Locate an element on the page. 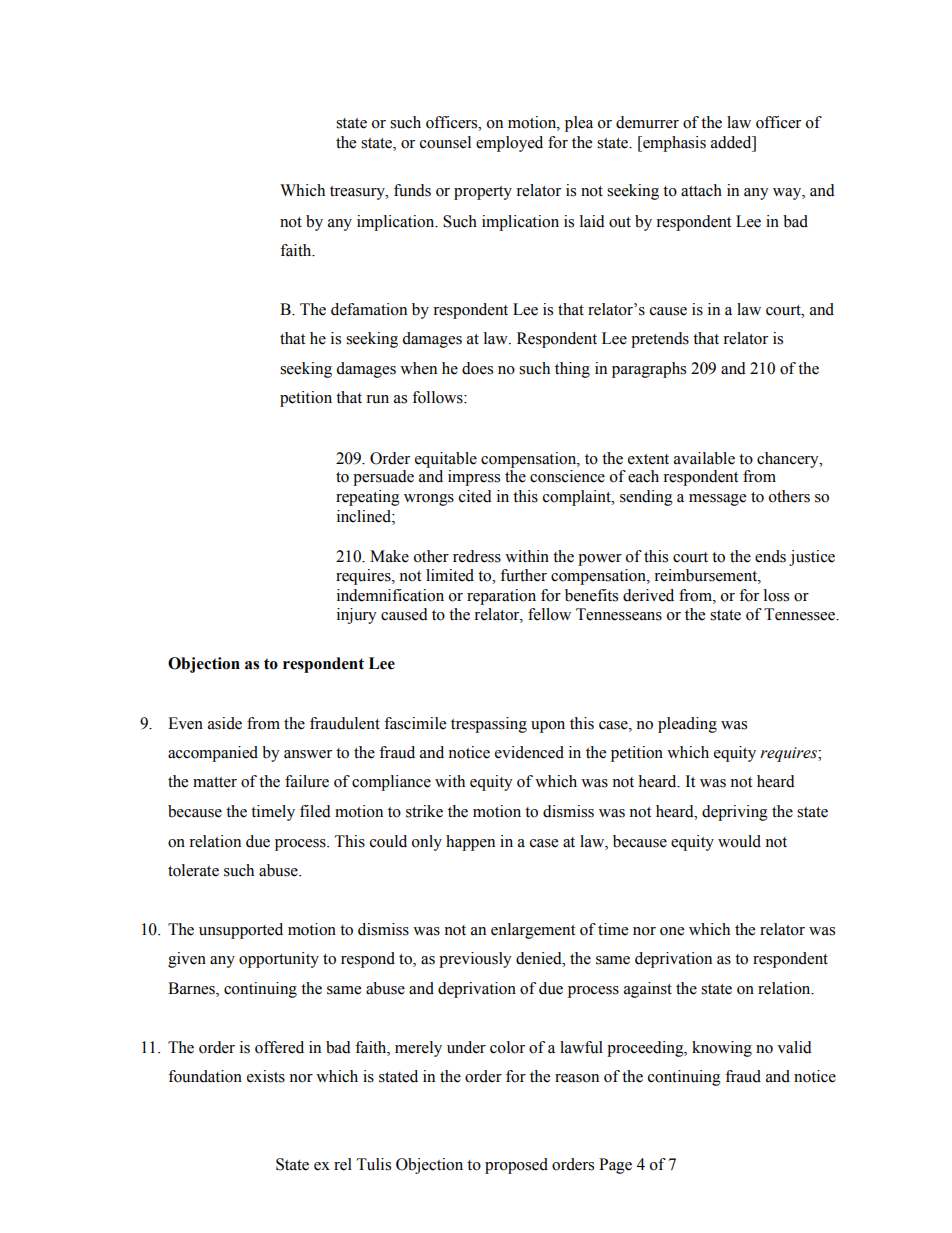 This document has width=952, height=1233. added is located at coordinates (732, 142).
